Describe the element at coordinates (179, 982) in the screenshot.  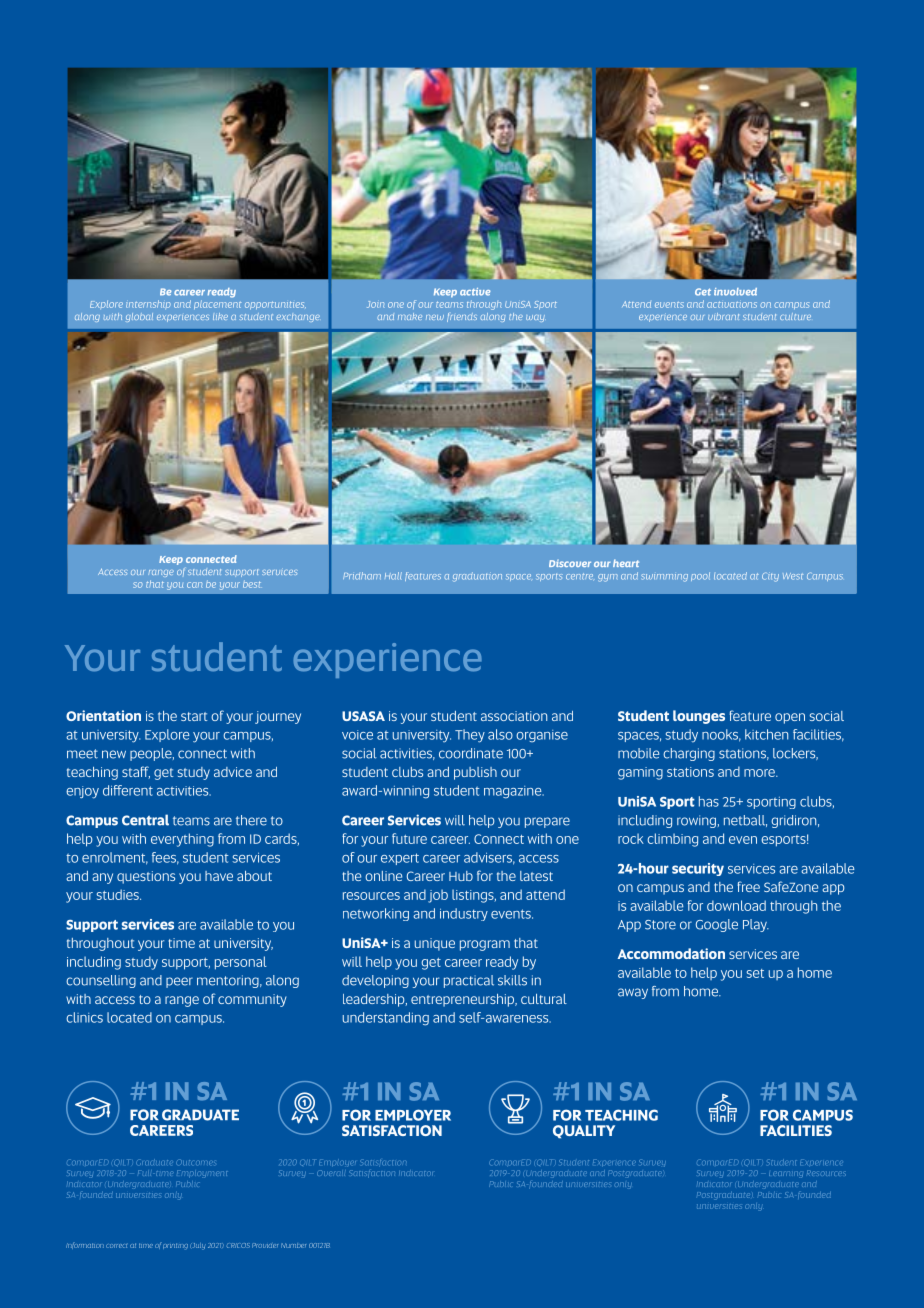
I see `peer` at that location.
